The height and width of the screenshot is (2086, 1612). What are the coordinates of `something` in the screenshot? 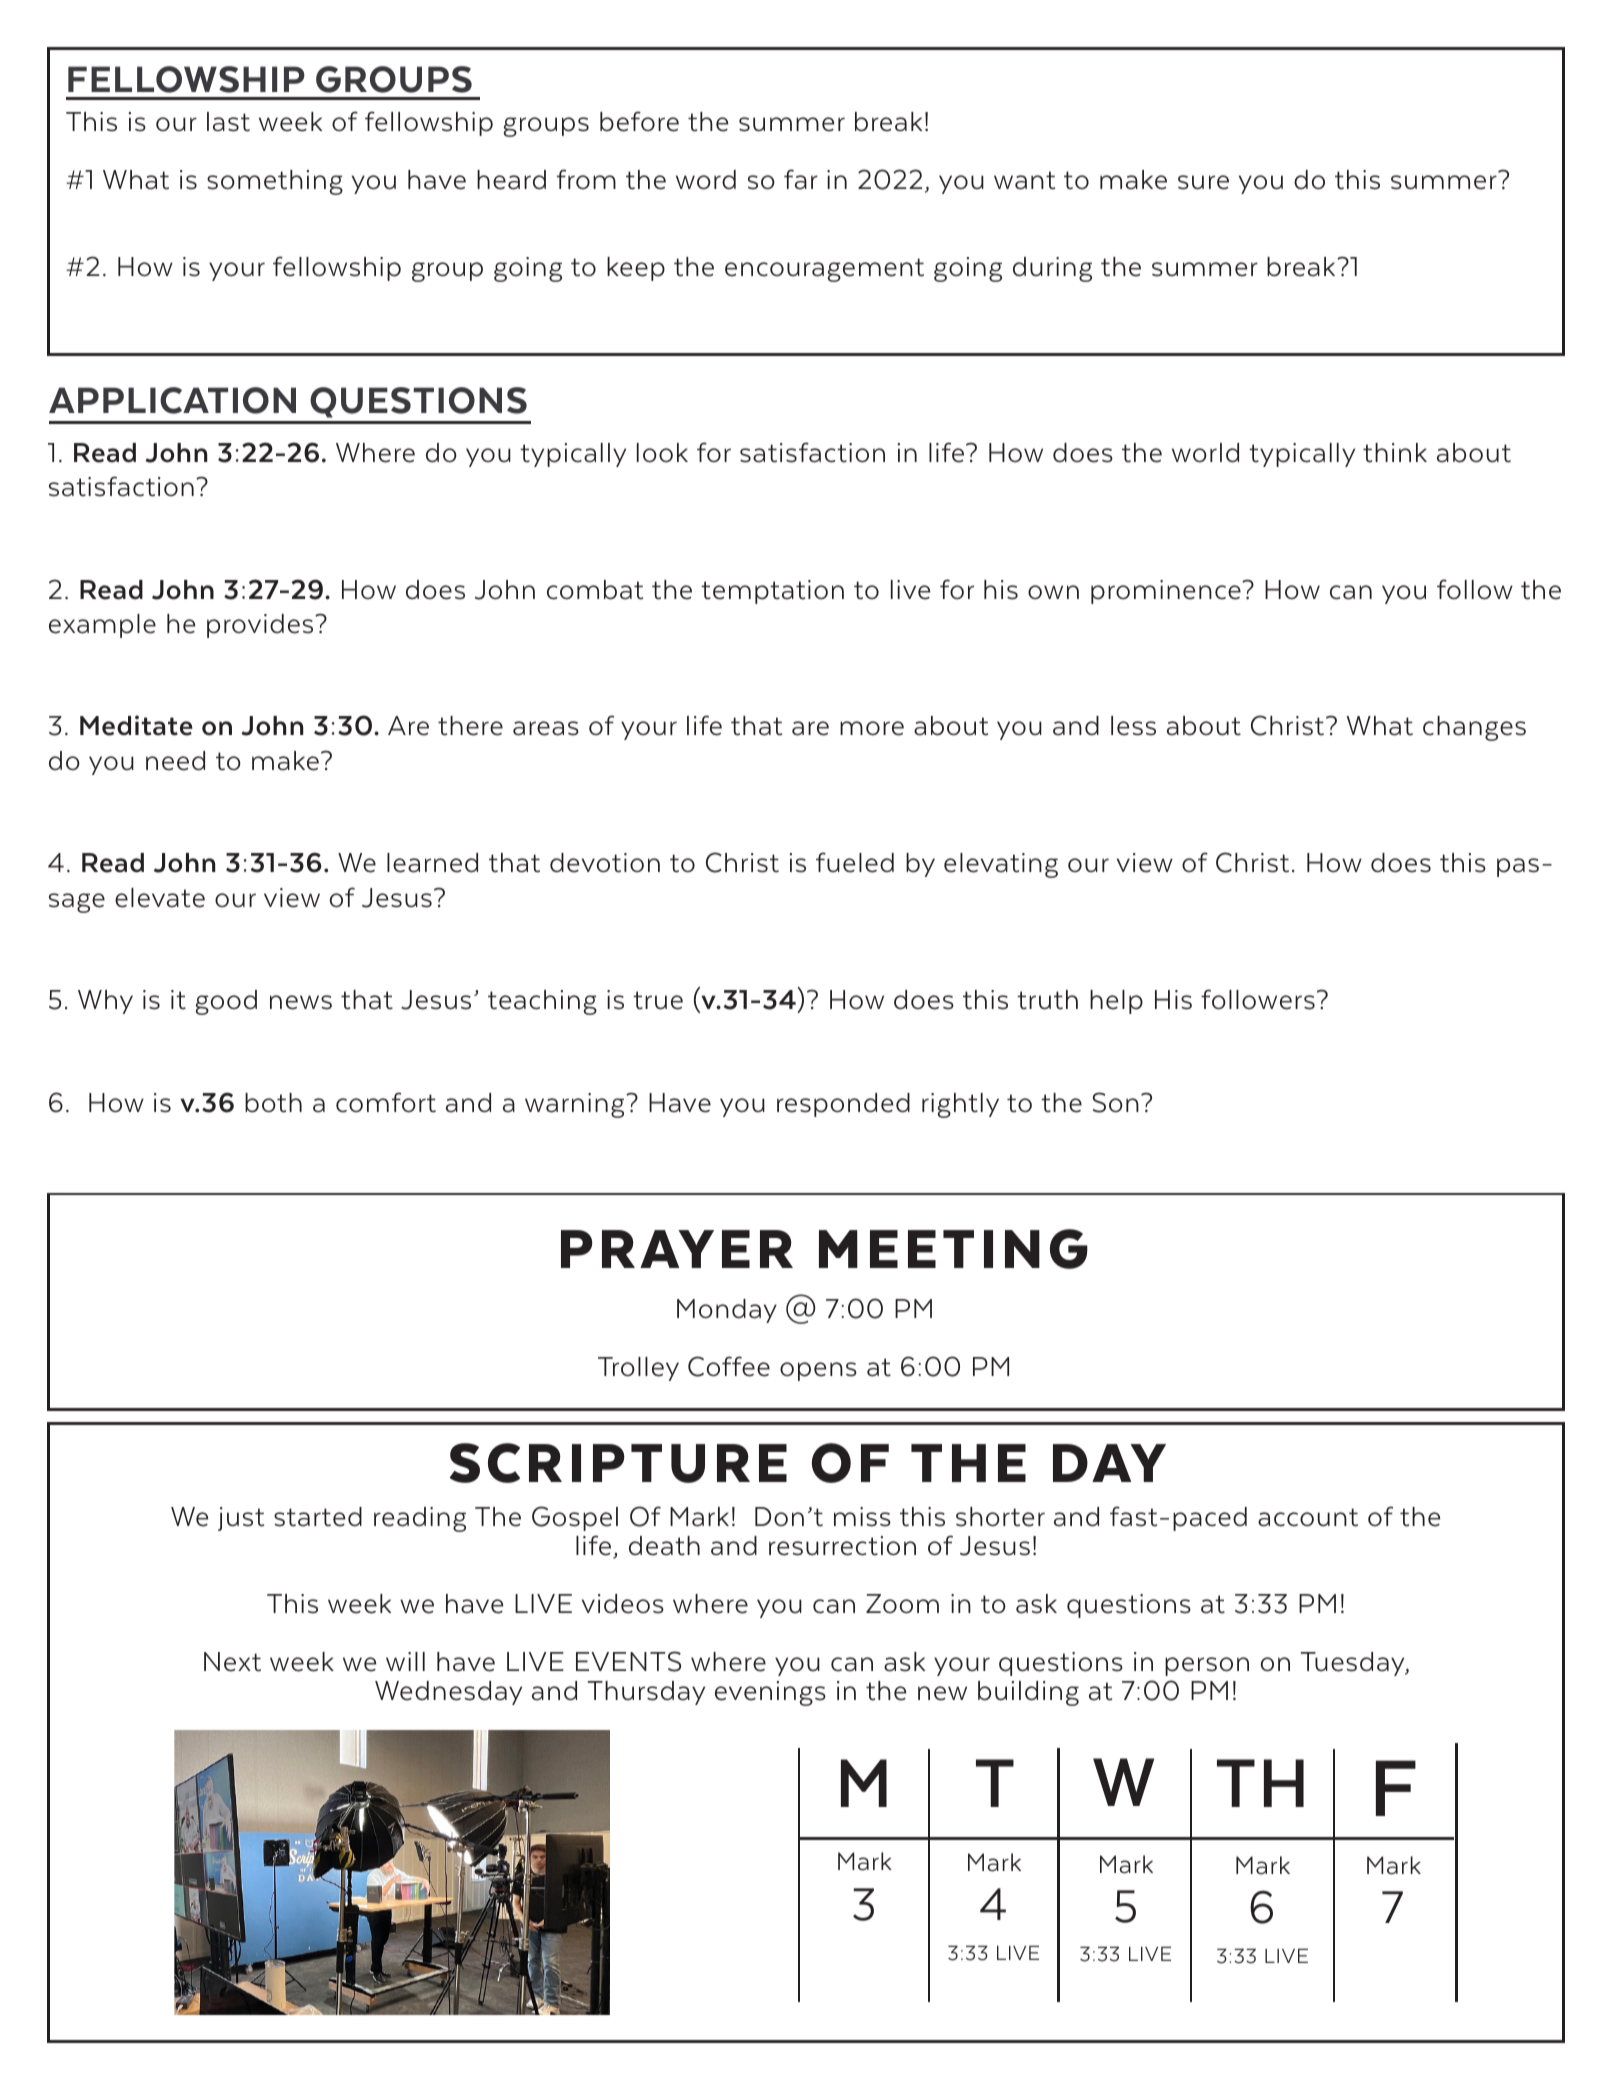 It's located at (275, 182).
